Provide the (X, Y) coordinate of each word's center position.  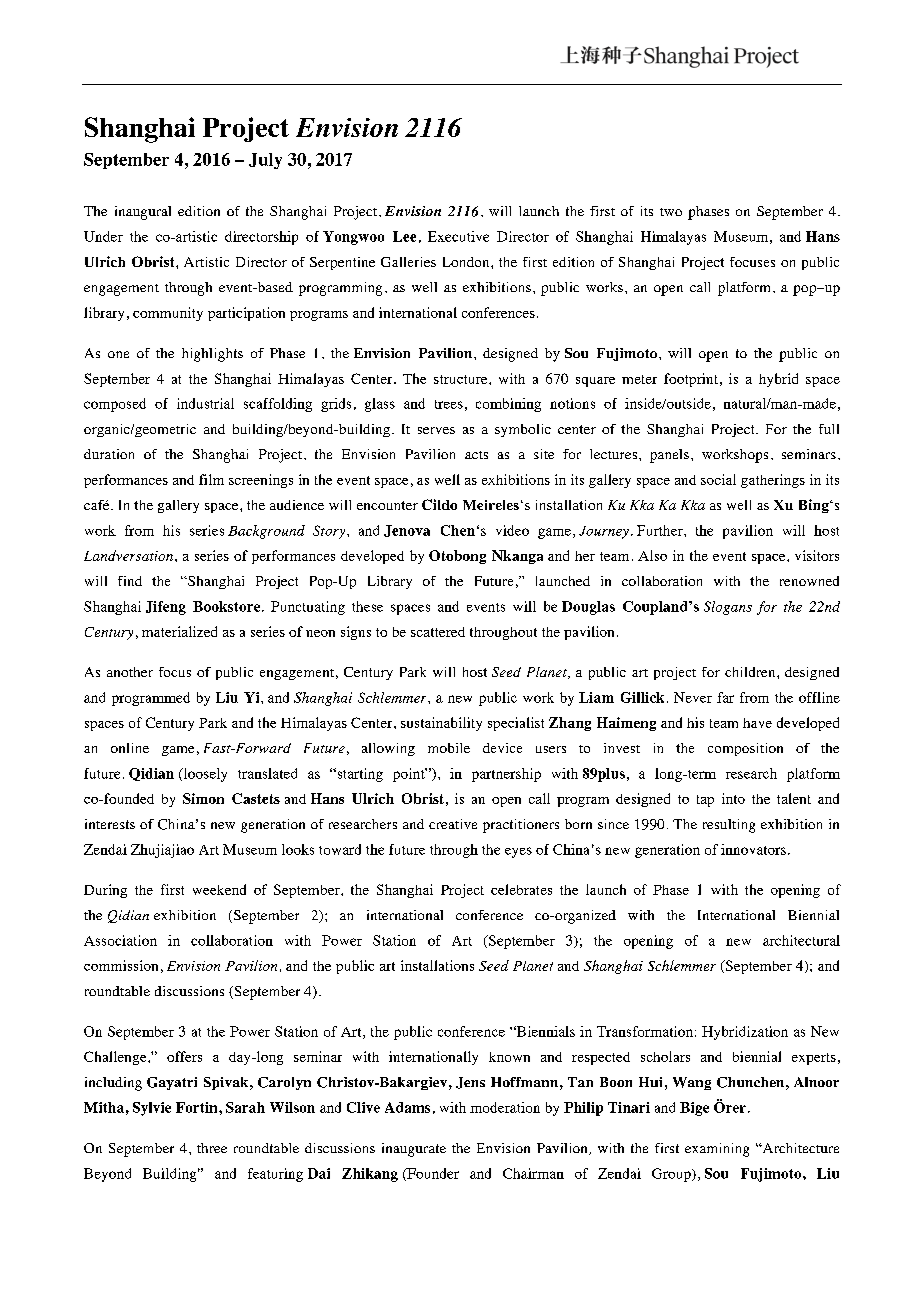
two (671, 212)
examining (717, 1150)
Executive (458, 236)
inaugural (143, 213)
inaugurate (414, 1150)
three (212, 1148)
